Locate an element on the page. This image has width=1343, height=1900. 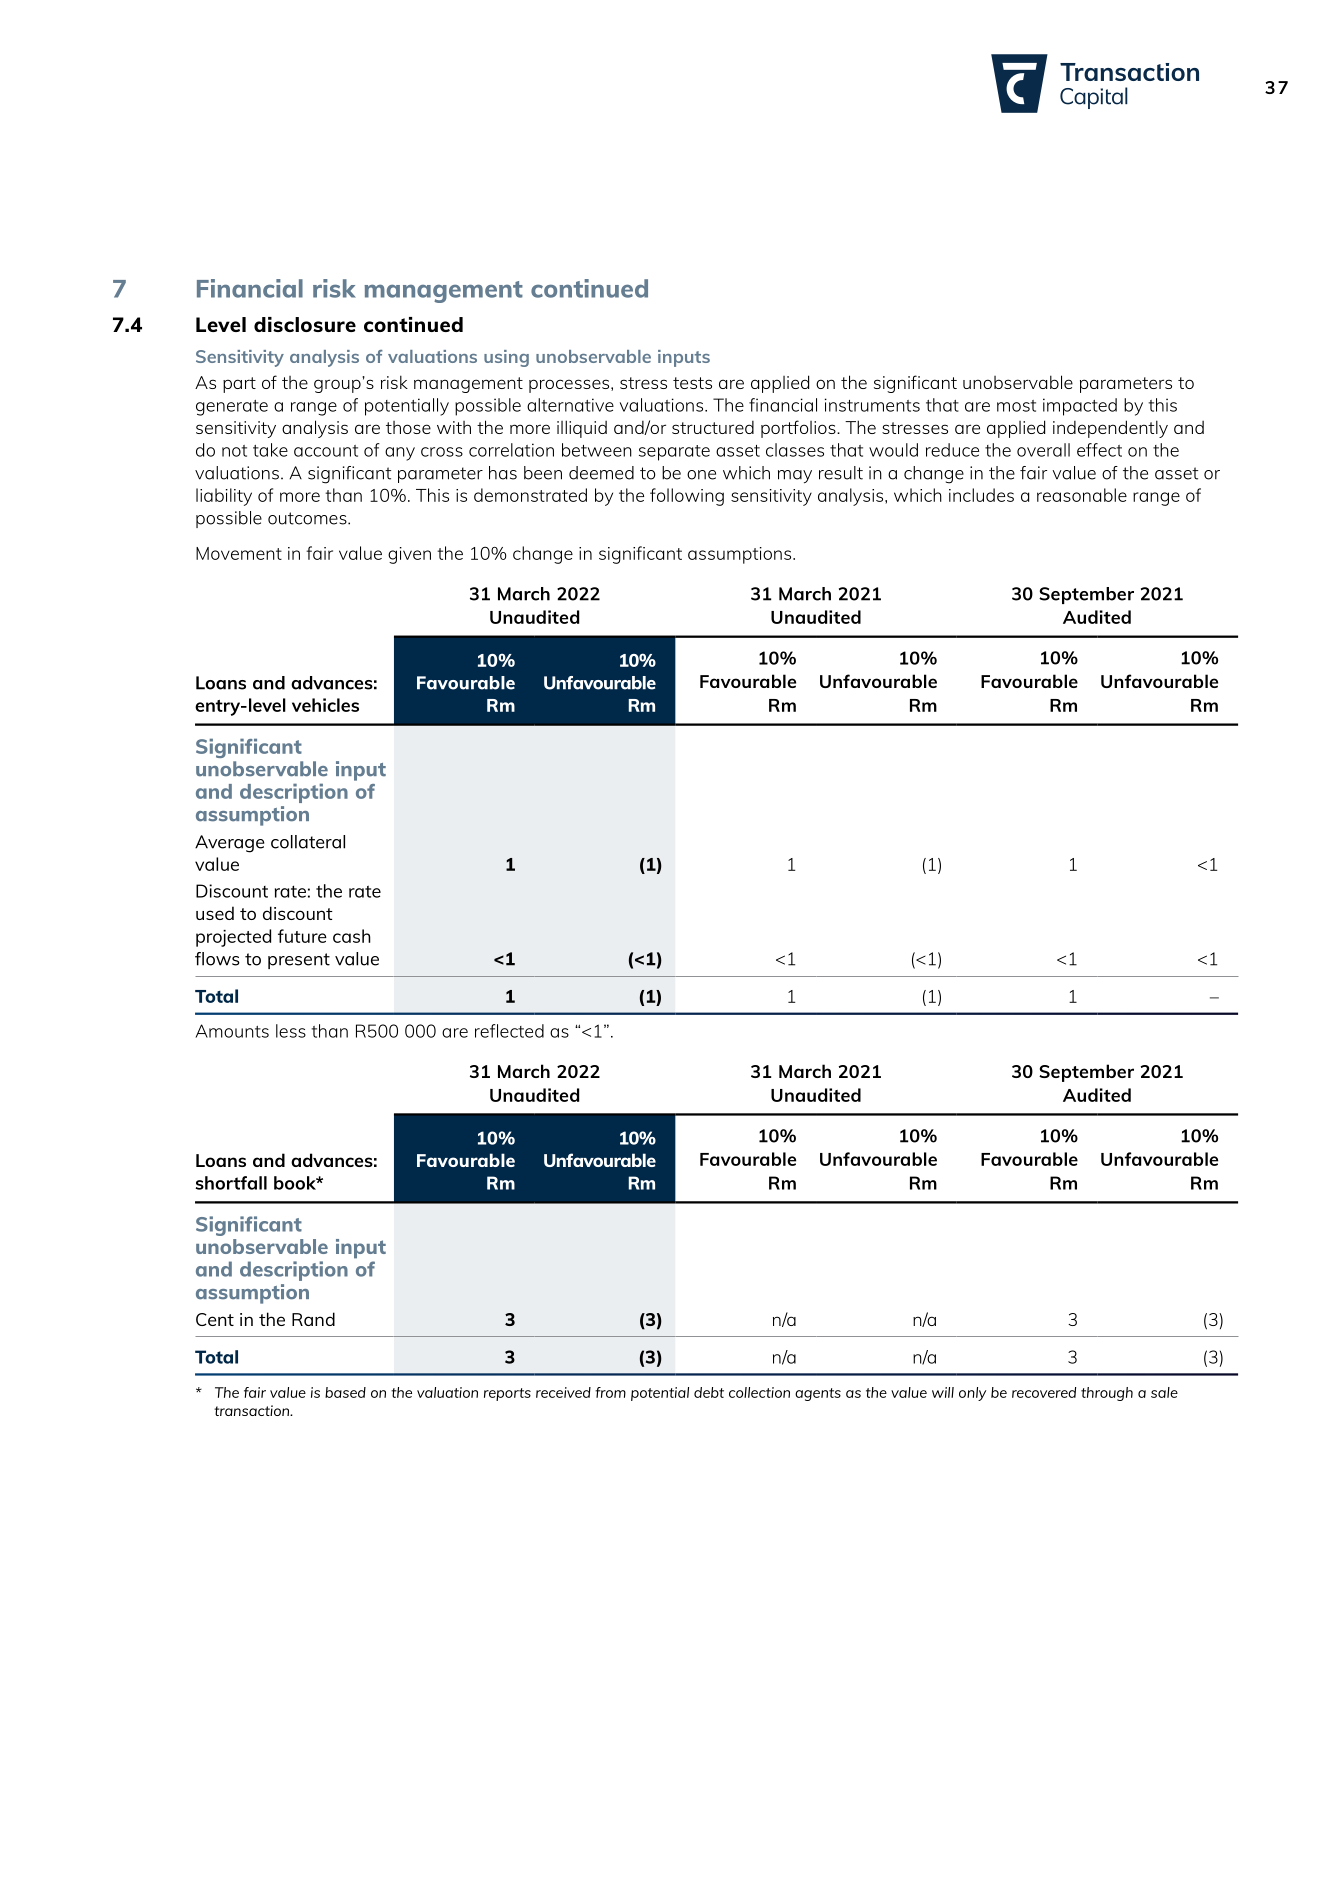
following is located at coordinates (687, 497).
